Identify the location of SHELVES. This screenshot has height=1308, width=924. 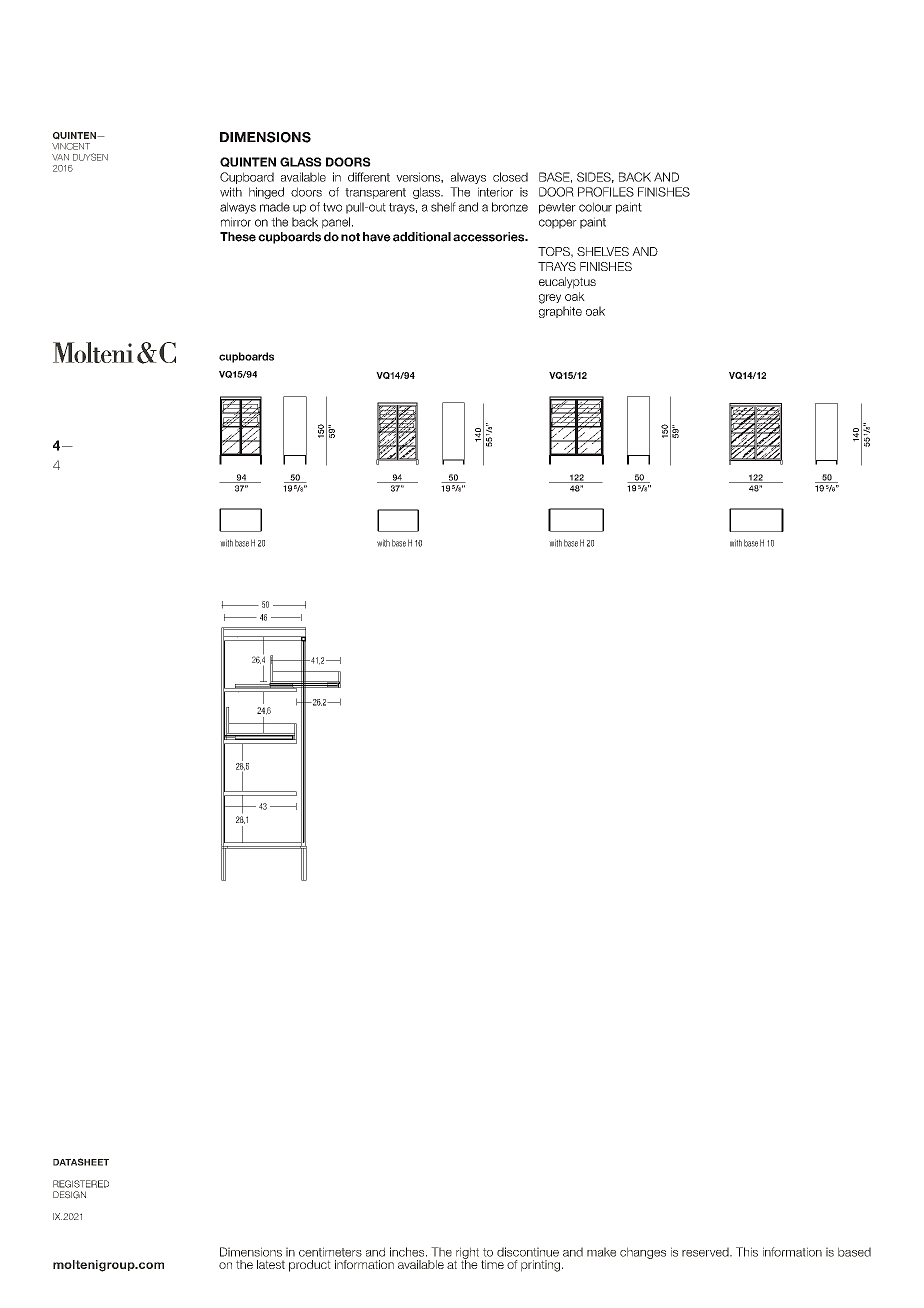
(603, 251).
